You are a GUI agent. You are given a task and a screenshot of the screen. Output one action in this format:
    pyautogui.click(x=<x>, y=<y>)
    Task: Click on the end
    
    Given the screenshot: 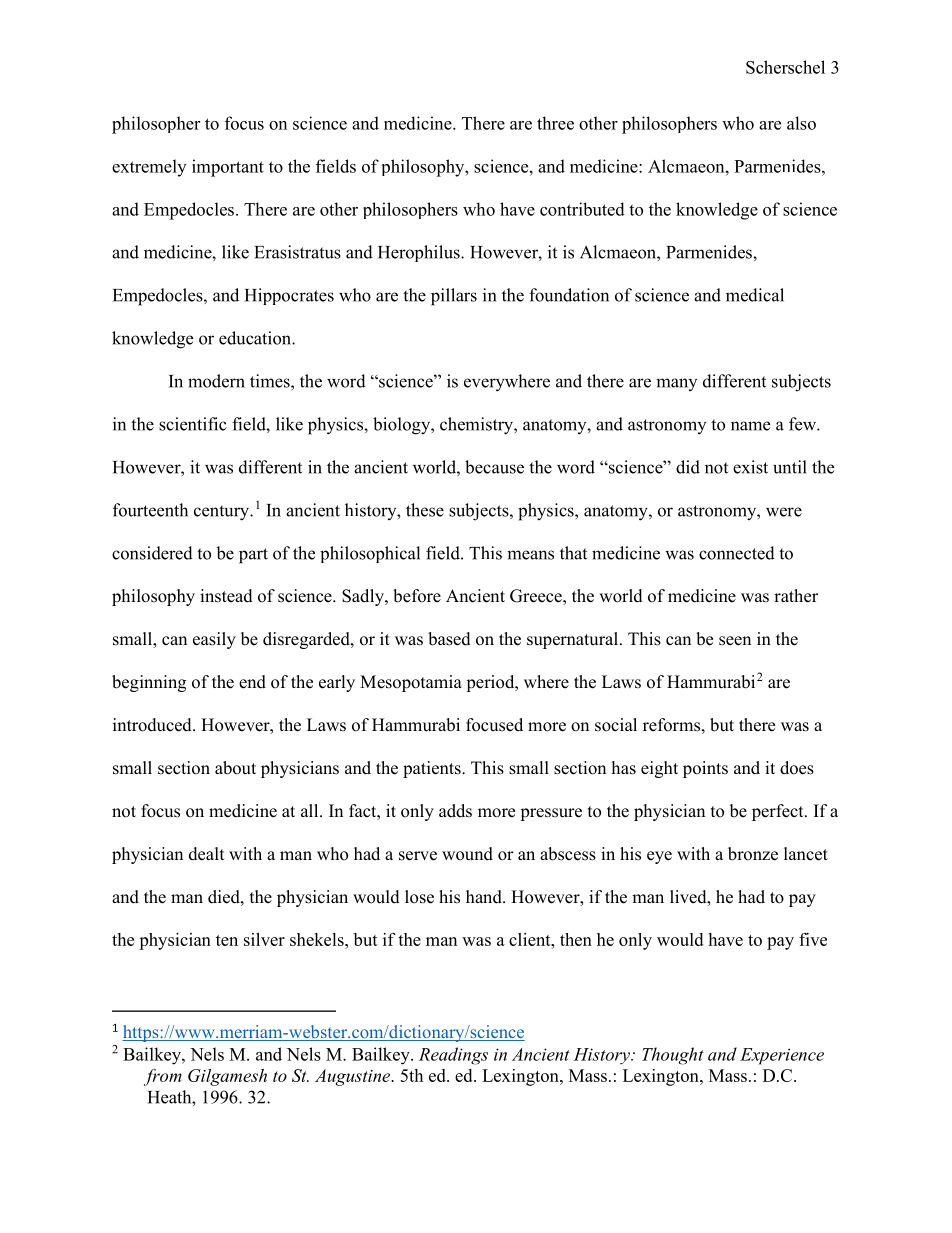 What is the action you would take?
    pyautogui.click(x=252, y=682)
